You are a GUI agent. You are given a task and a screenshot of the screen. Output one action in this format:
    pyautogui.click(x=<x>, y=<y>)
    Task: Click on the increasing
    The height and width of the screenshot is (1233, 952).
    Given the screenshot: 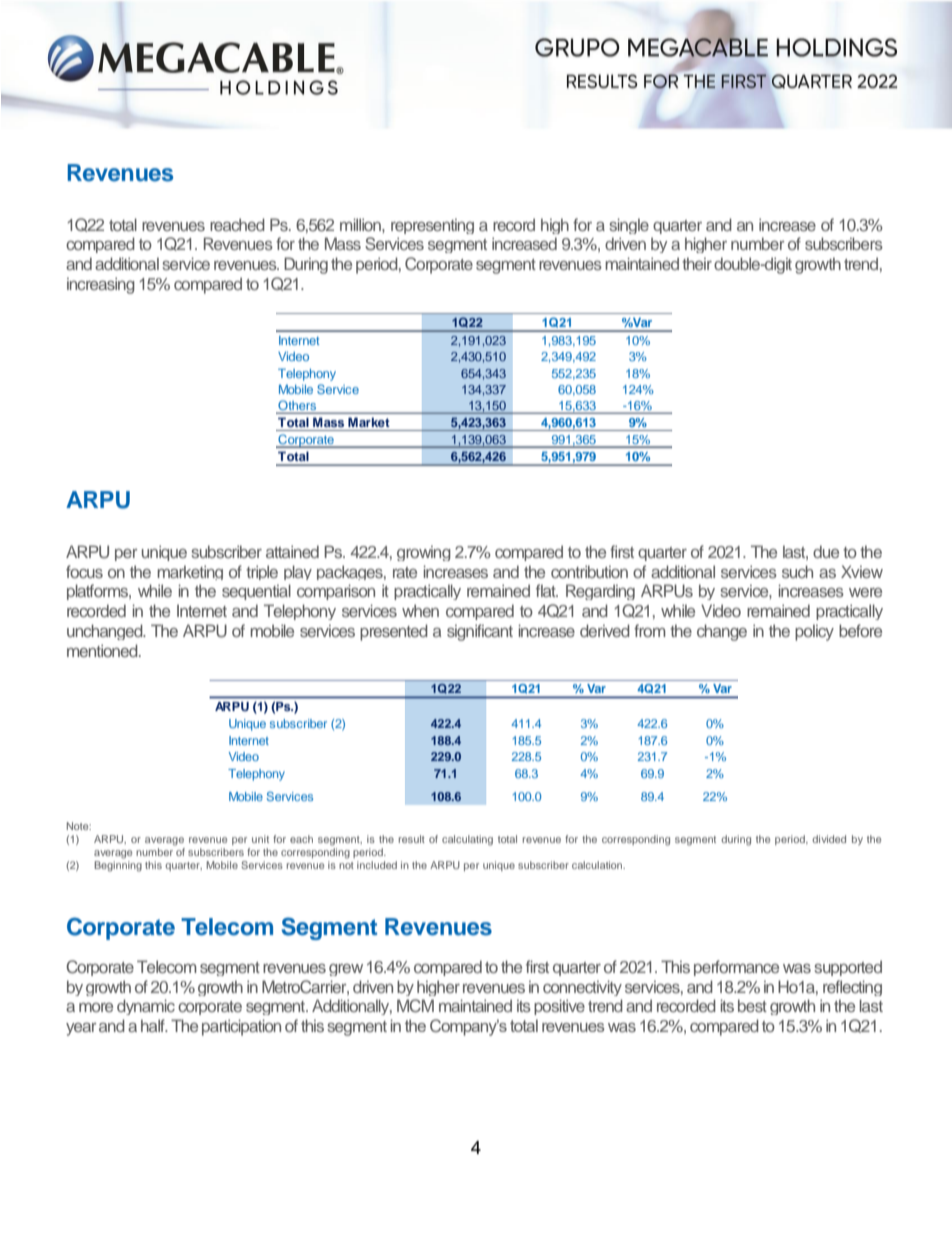 What is the action you would take?
    pyautogui.click(x=101, y=285)
